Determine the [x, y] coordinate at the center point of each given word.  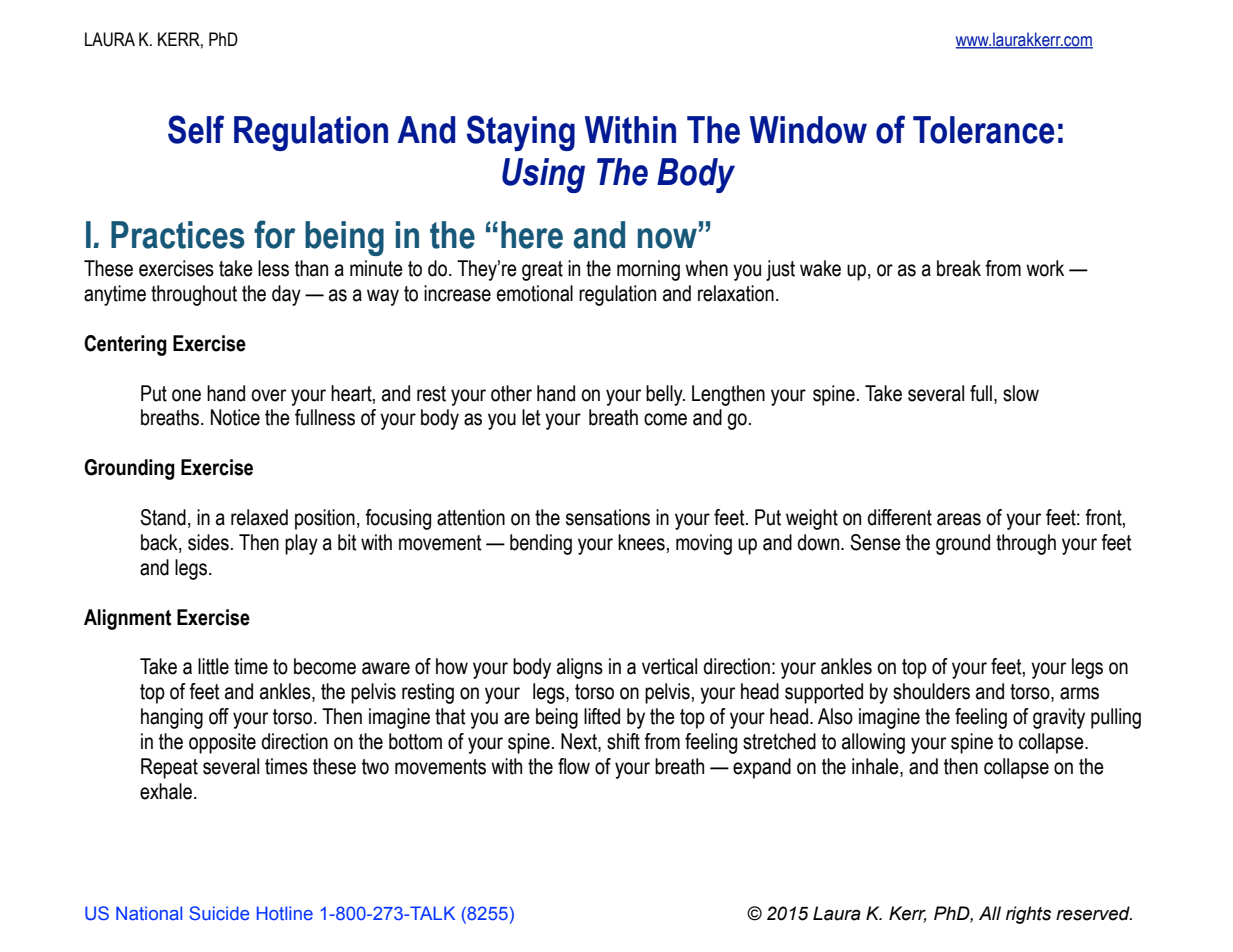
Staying [521, 133]
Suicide [219, 913]
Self [196, 129]
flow [574, 766]
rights [1028, 915]
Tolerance [984, 130]
